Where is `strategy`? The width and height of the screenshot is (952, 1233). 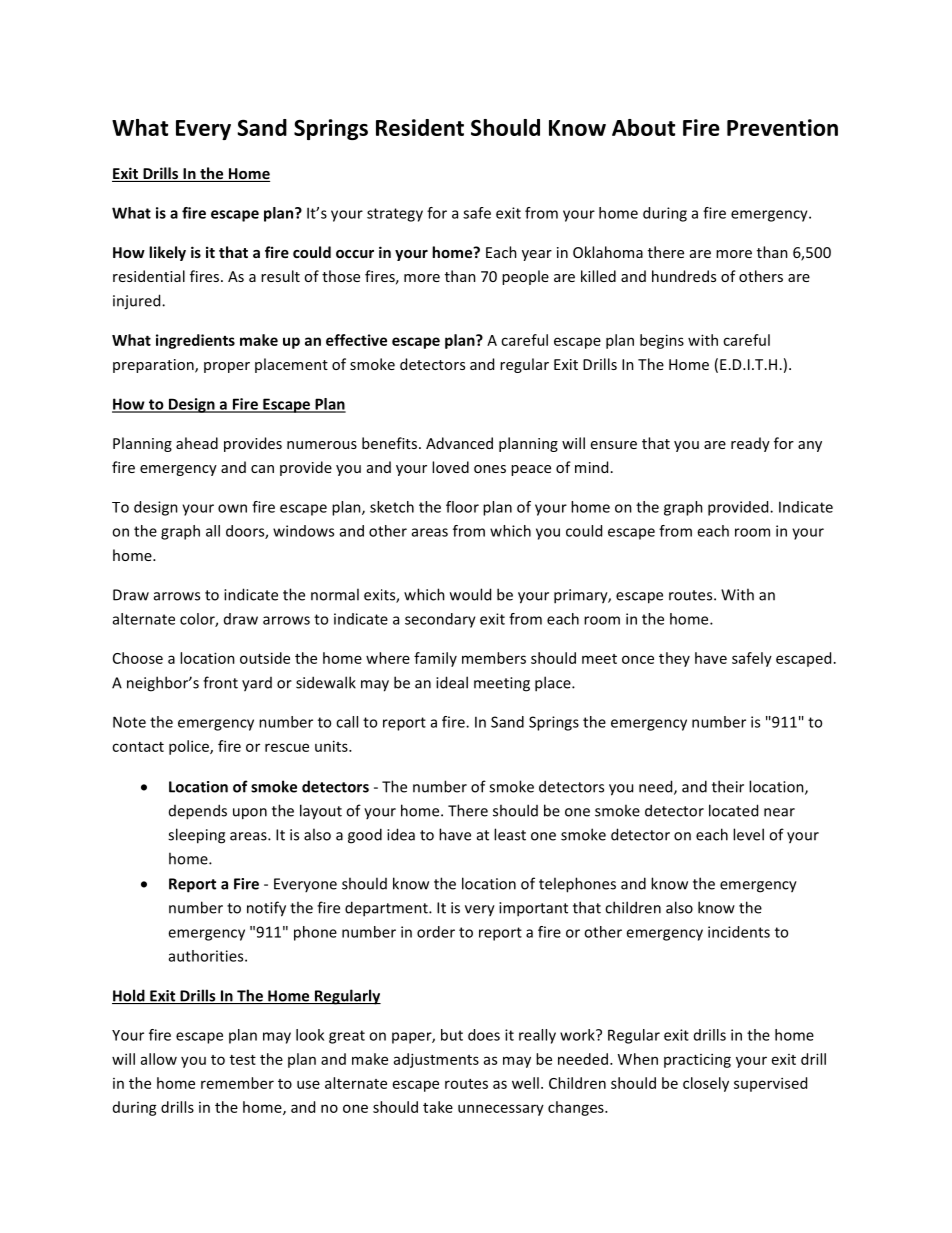
strategy is located at coordinates (395, 215).
